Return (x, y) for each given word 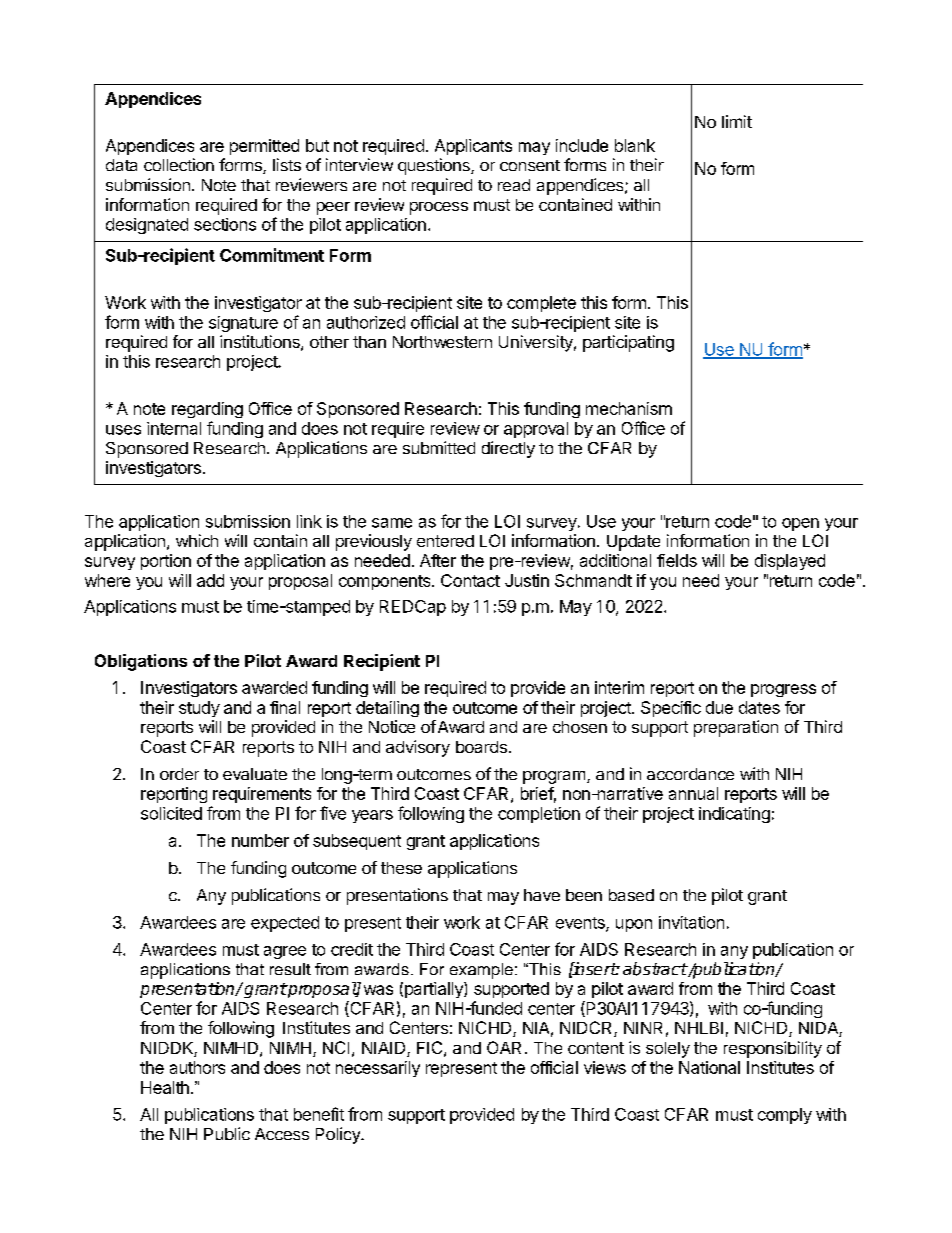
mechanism (629, 408)
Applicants (473, 147)
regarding (207, 410)
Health (165, 1087)
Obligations (141, 662)
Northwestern (442, 342)
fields (677, 560)
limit (737, 121)
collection (179, 164)
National (709, 1067)
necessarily (378, 1069)
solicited (171, 813)
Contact (470, 580)
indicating (734, 815)
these (401, 868)
